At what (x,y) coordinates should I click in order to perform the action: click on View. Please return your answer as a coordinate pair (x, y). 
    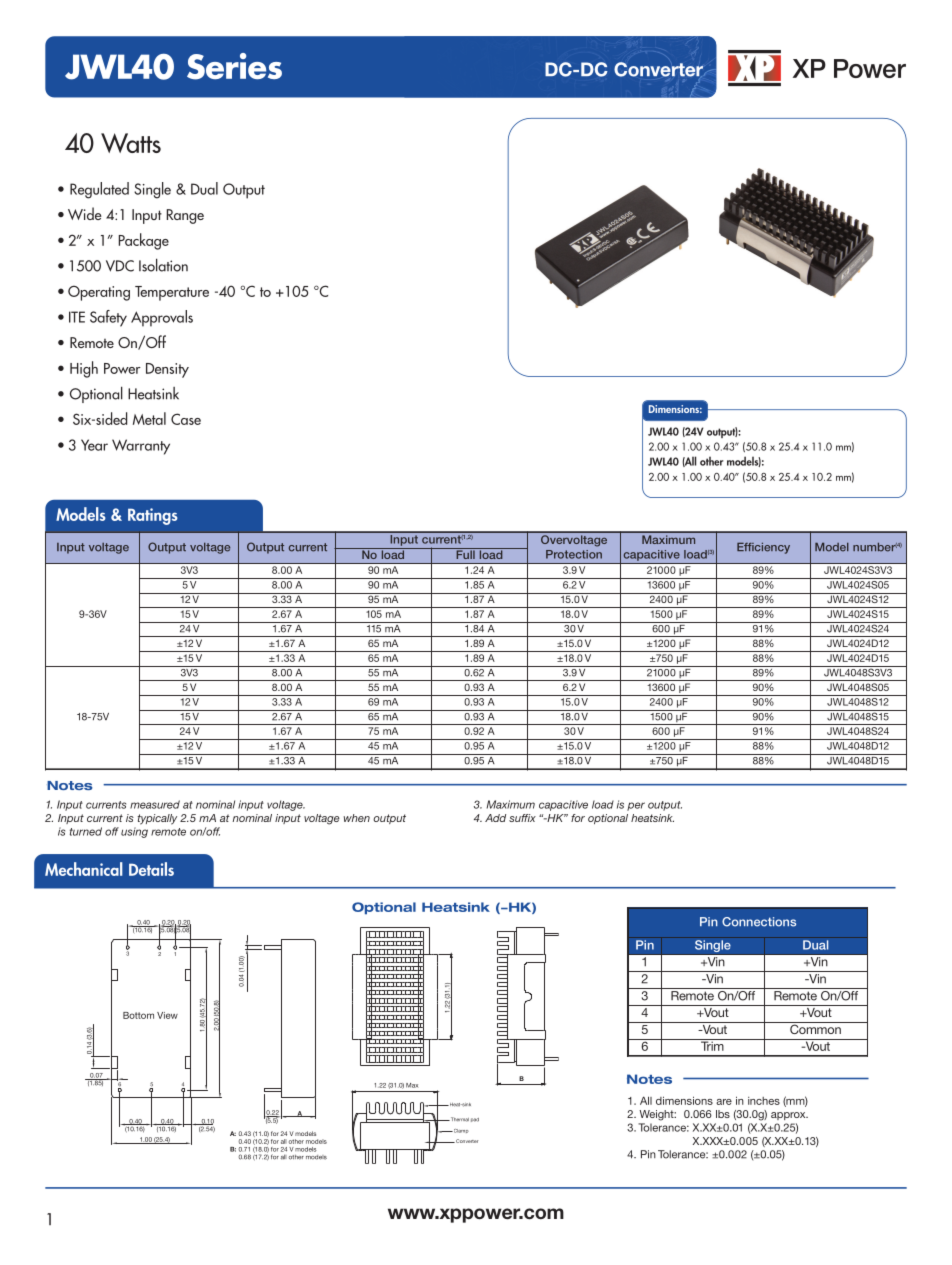
    Looking at the image, I should click on (167, 1015).
